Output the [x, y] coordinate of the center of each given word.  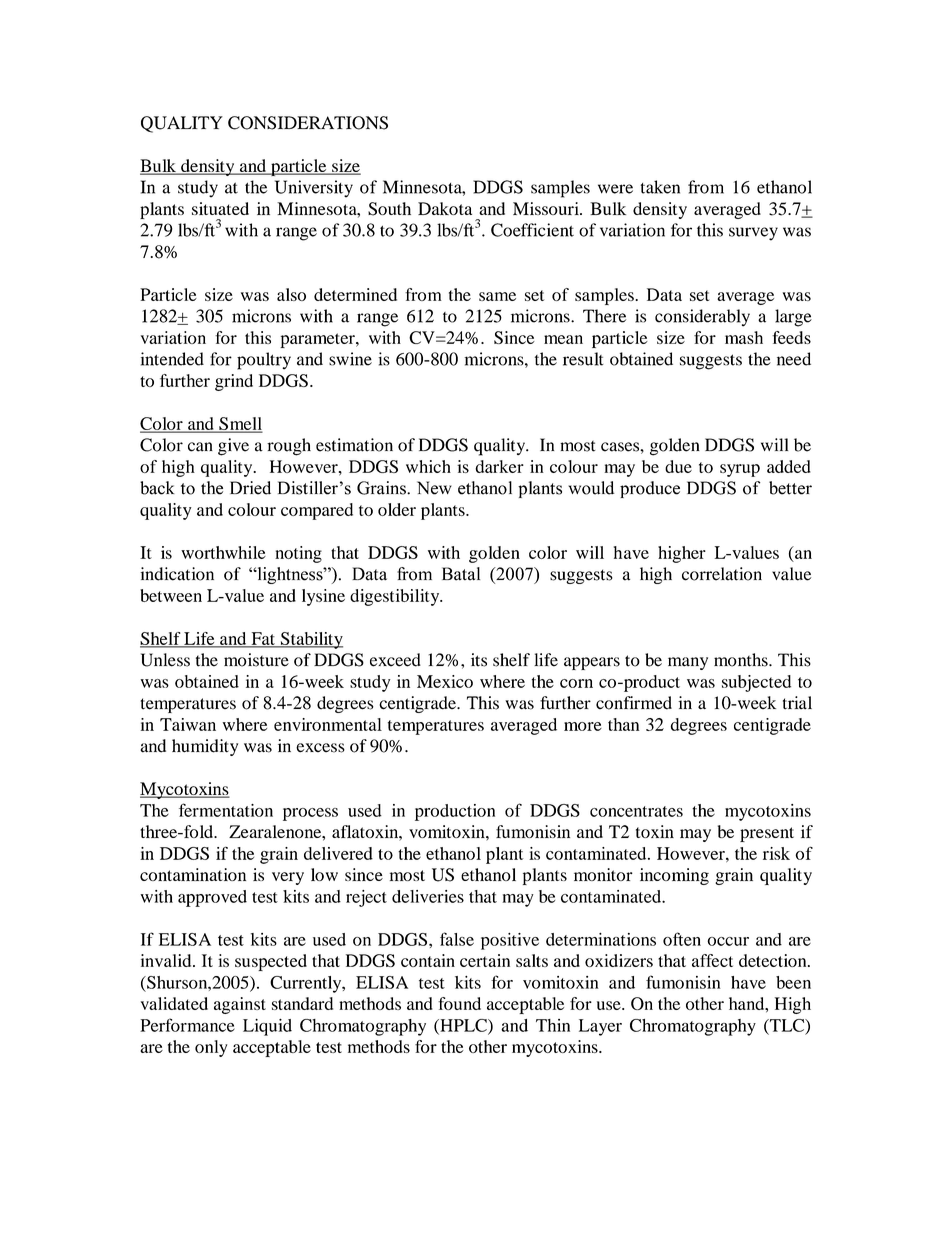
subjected [756, 683]
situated [220, 208]
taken [660, 187]
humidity [205, 747]
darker [499, 466]
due [678, 466]
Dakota [445, 208]
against [240, 1005]
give [233, 447]
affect [712, 960]
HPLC [463, 1026]
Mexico [445, 681]
